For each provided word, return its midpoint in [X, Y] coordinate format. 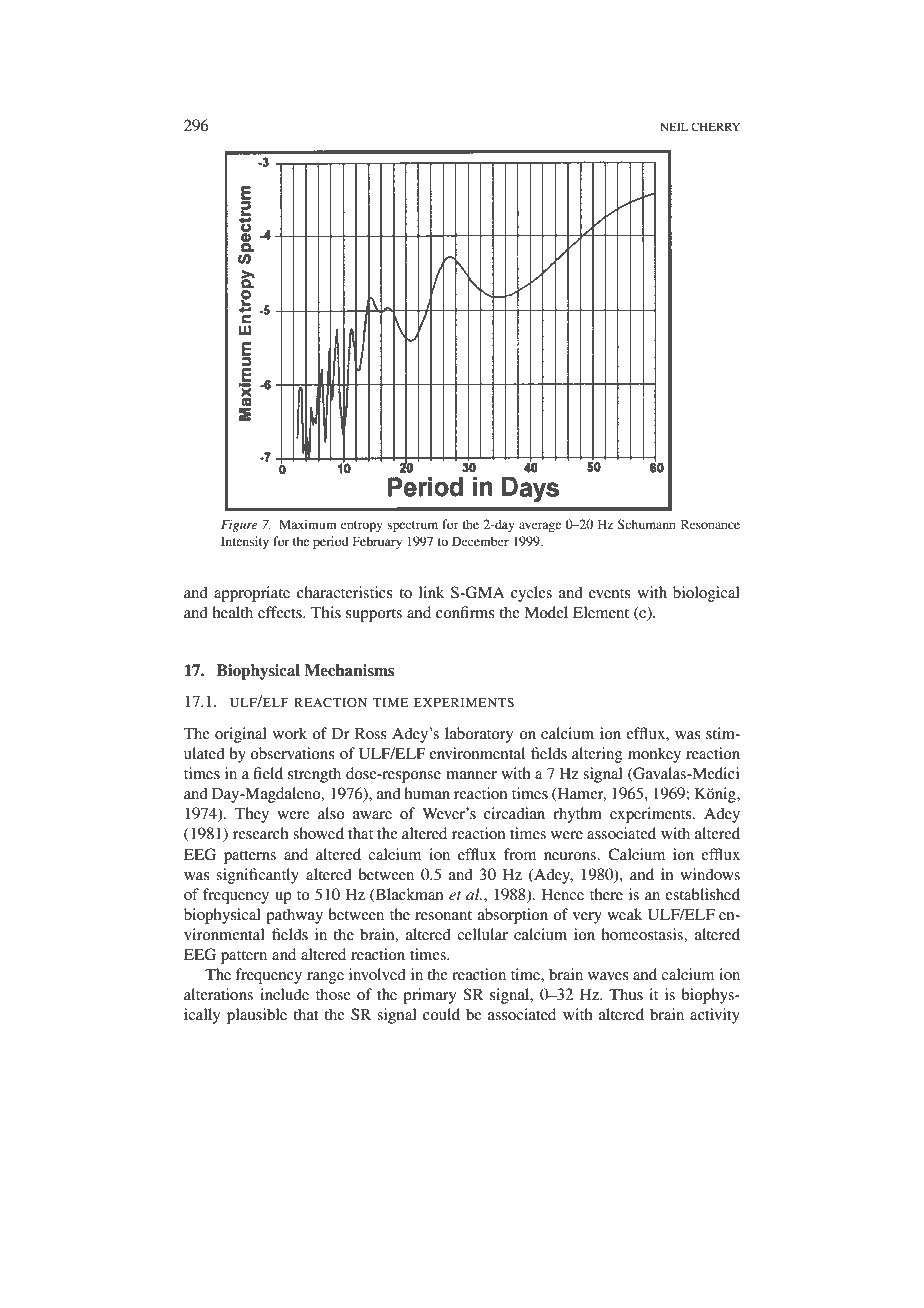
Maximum [308, 524]
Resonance [710, 524]
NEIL [674, 126]
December [480, 541]
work [290, 733]
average [540, 527]
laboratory [479, 735]
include [284, 994]
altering [597, 755]
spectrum [412, 526]
